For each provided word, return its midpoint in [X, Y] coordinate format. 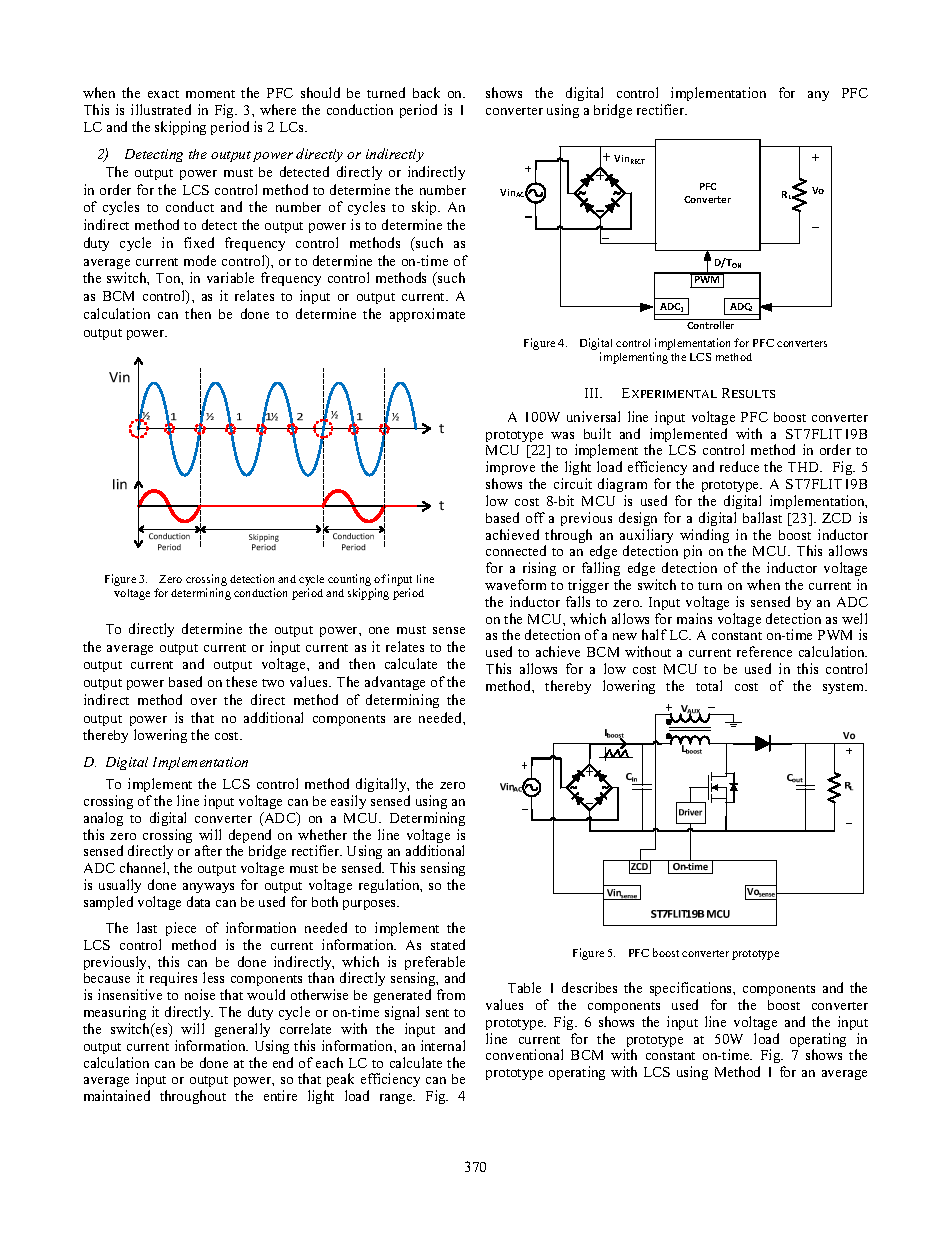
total [709, 685]
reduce [739, 466]
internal [443, 1045]
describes [589, 987]
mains [694, 618]
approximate [427, 315]
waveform [515, 584]
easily [348, 802]
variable [230, 277]
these [241, 681]
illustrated [161, 109]
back [426, 92]
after [208, 850]
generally [242, 1030]
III [593, 393]
